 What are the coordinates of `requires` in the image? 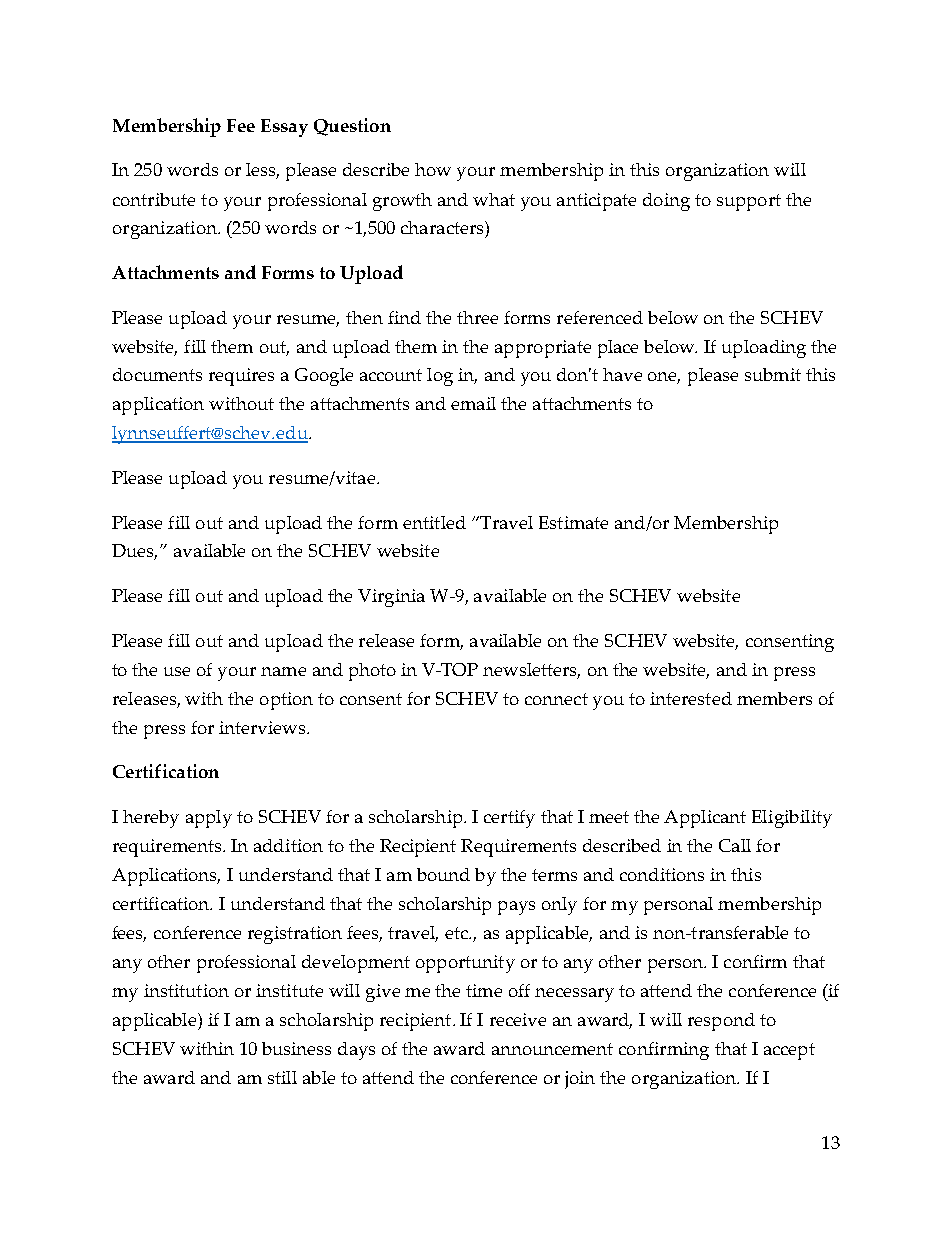 It's located at (241, 377).
